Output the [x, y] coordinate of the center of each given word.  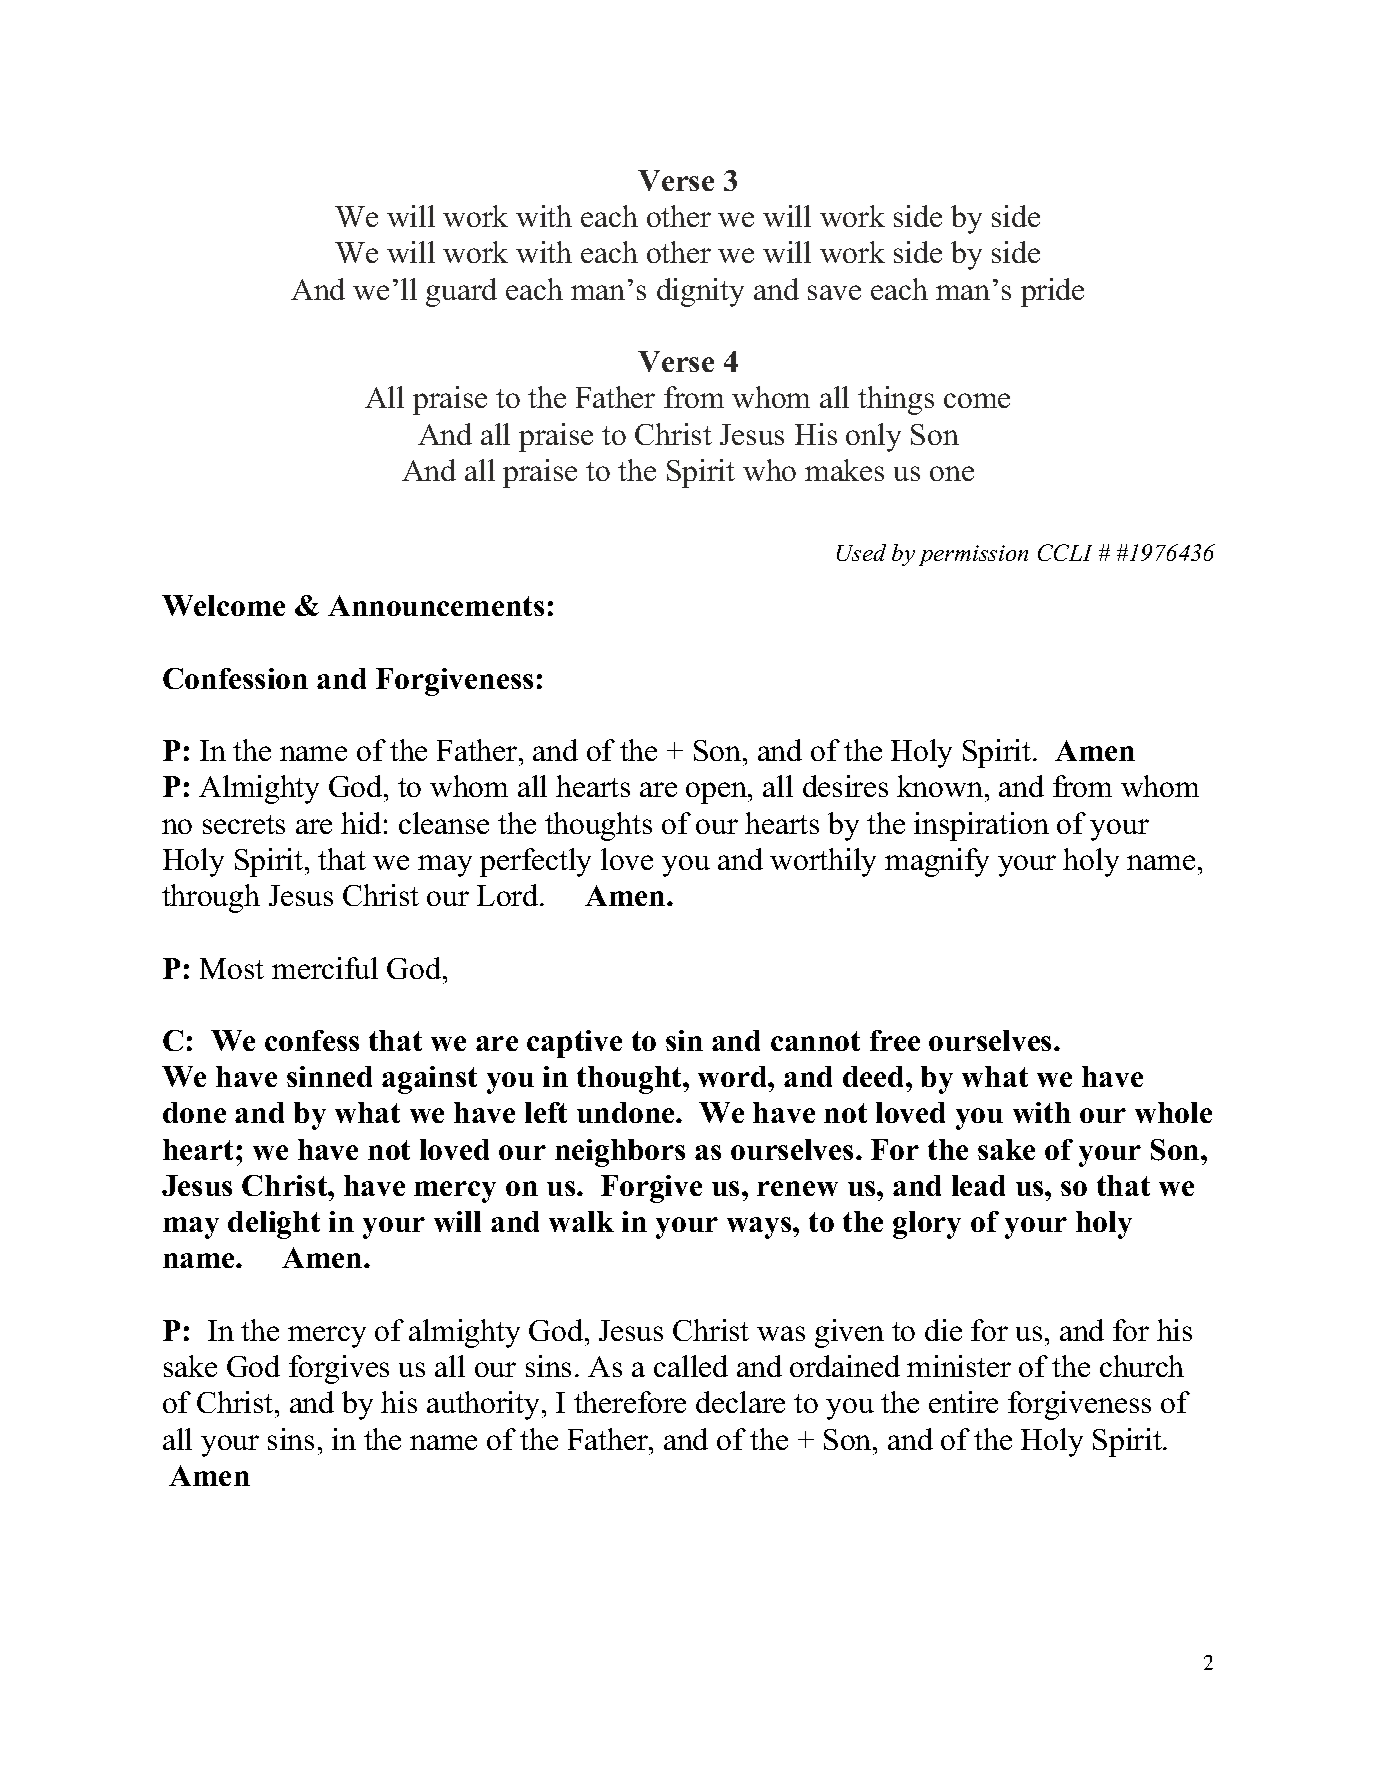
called [691, 1366]
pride [1052, 292]
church [1142, 1366]
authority [483, 1405]
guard [461, 292]
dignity [700, 292]
